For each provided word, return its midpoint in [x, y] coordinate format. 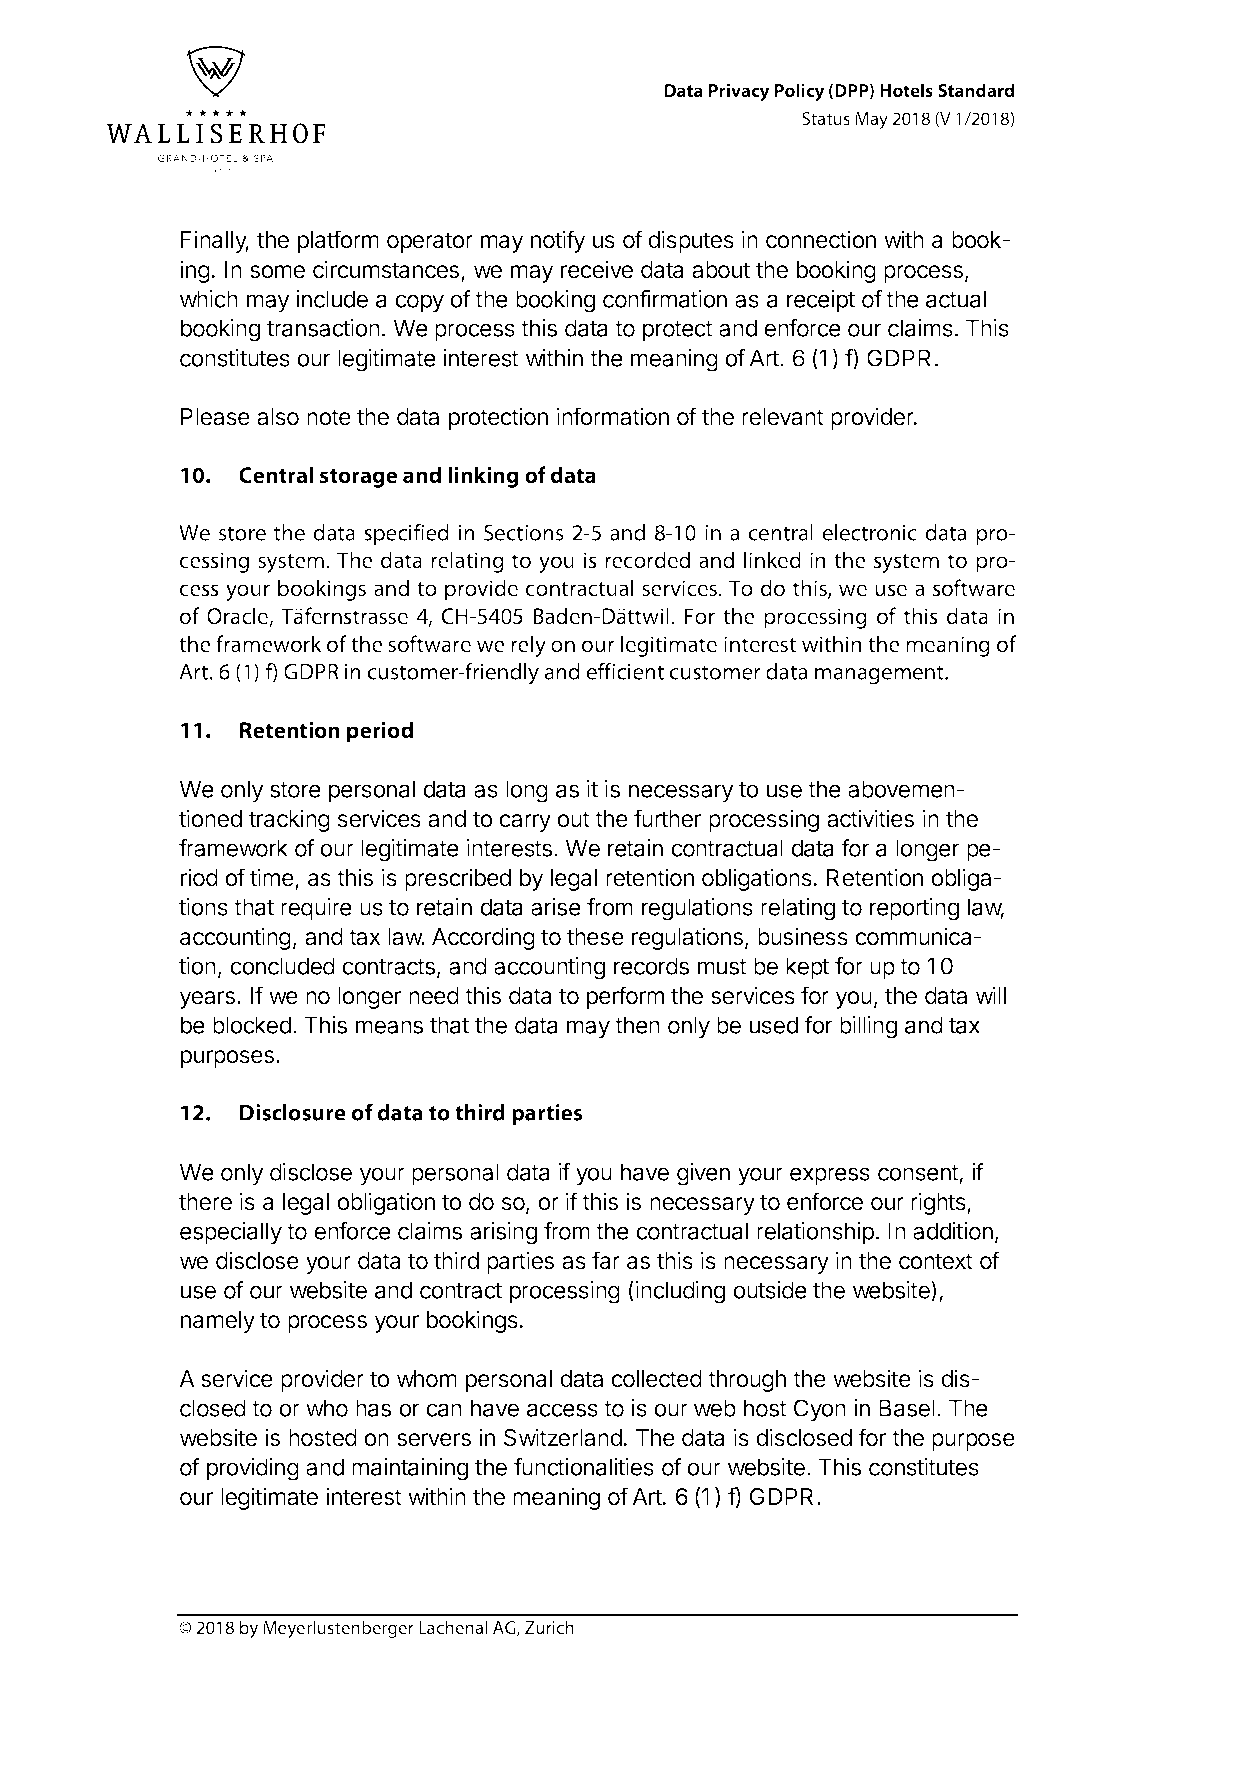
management [880, 675]
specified [406, 534]
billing [868, 1027]
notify [558, 241]
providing [253, 1469]
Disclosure [293, 1112]
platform [338, 241]
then [637, 1025]
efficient [625, 671]
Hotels [906, 90]
